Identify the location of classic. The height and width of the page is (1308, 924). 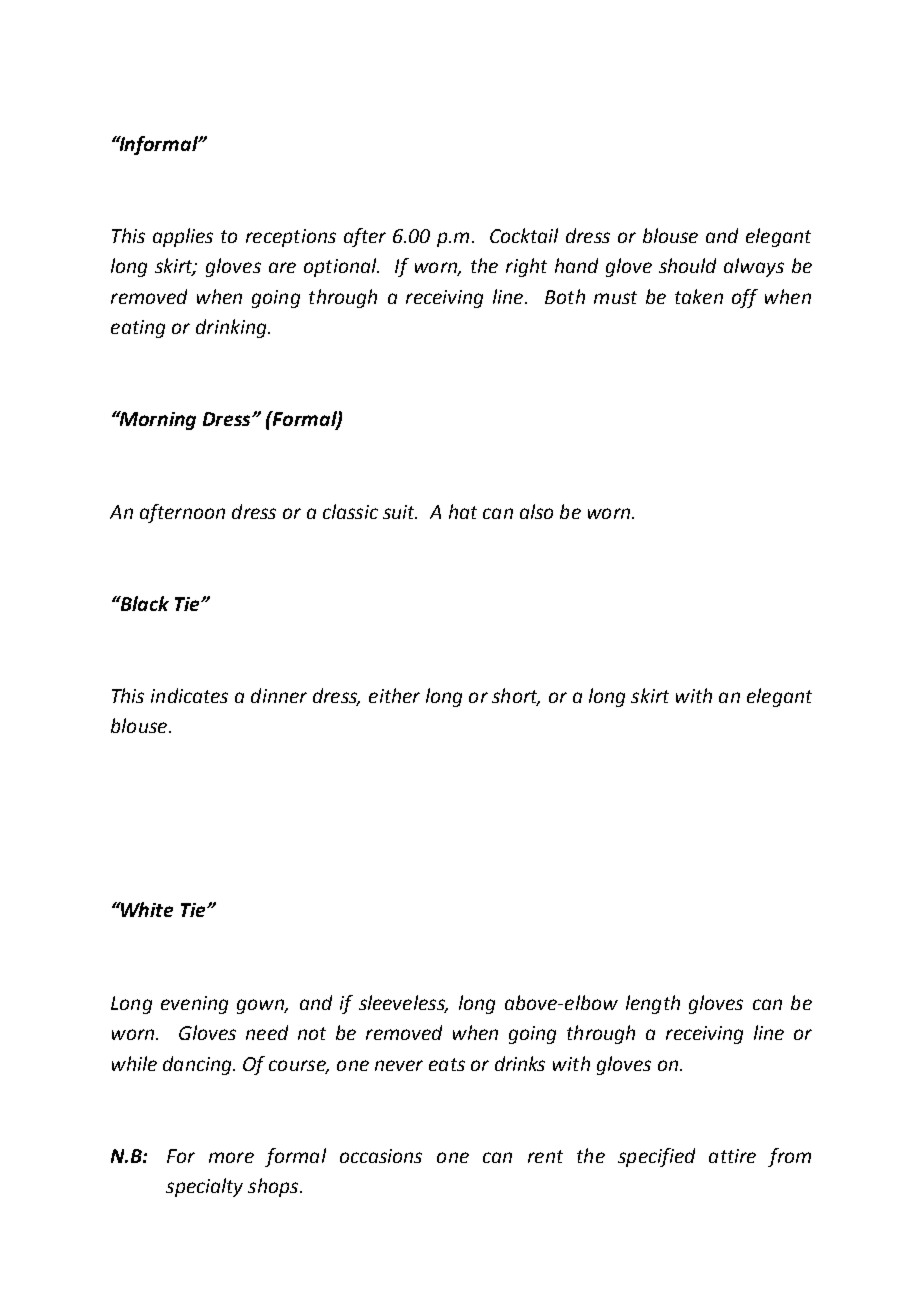
(350, 511).
